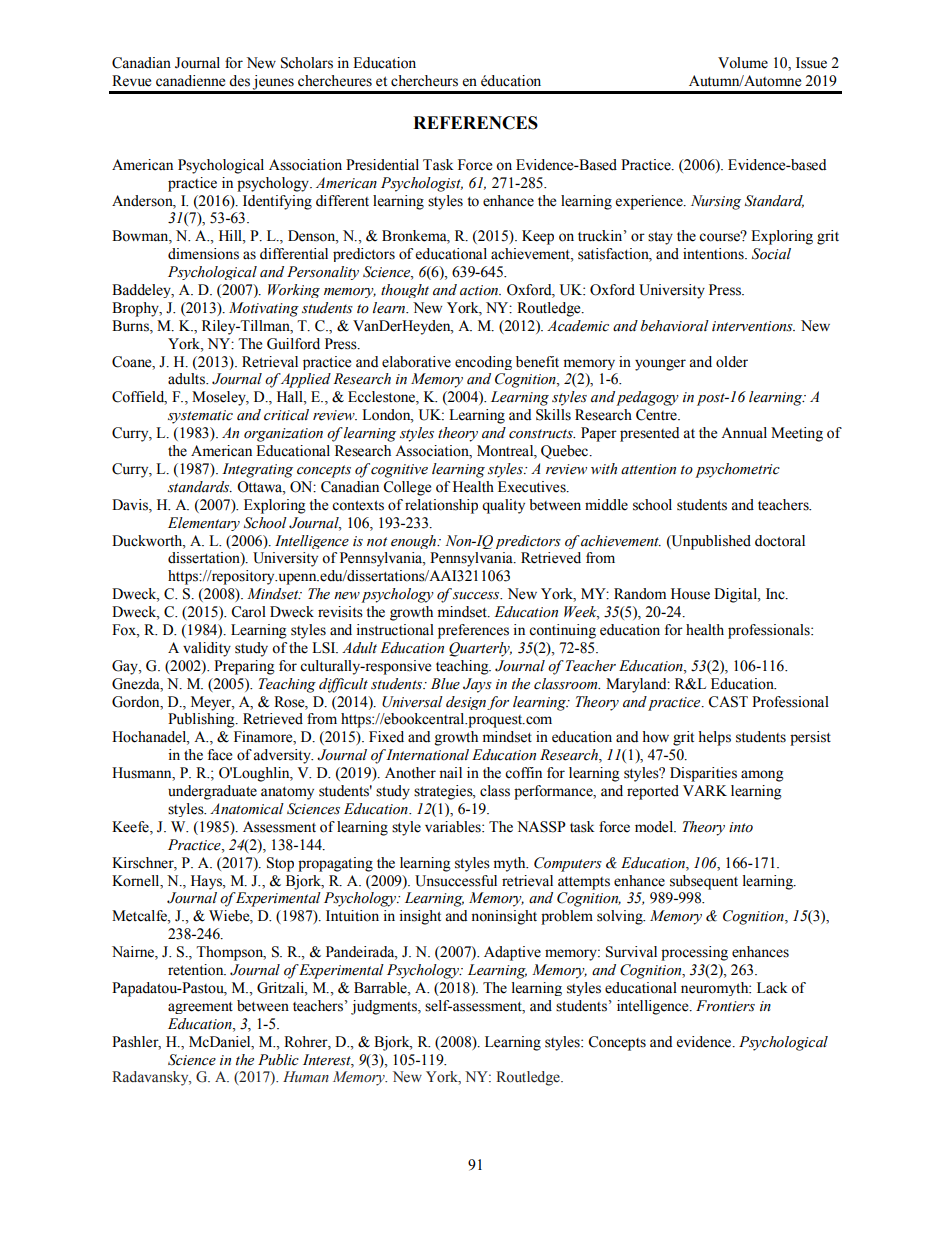 The width and height of the screenshot is (952, 1233). Describe the element at coordinates (743, 63) in the screenshot. I see `Volume` at that location.
